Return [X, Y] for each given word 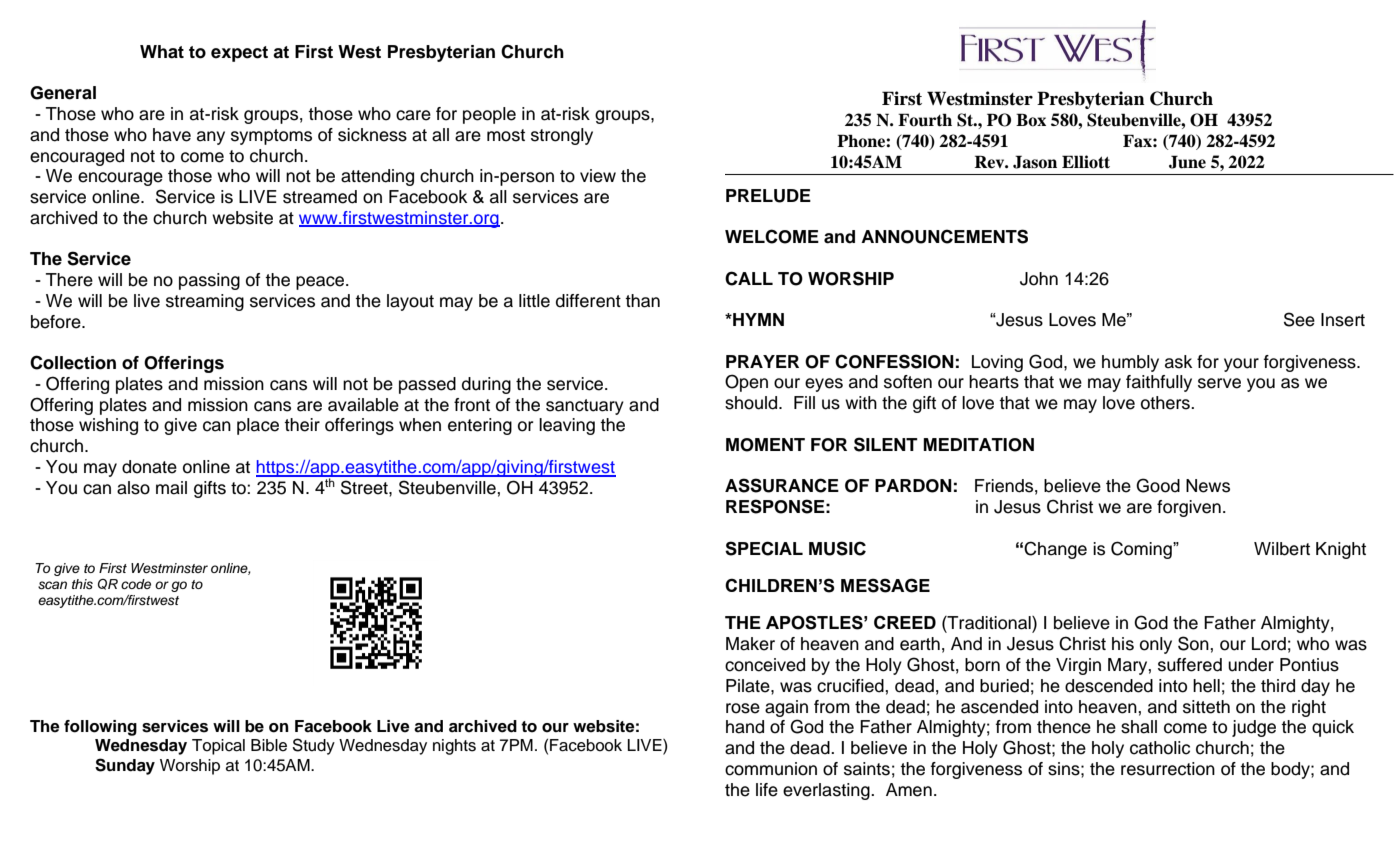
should [752, 403]
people [489, 115]
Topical [218, 747]
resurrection [1168, 769]
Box [1031, 120]
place [258, 426]
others [1166, 403]
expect [239, 54]
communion [771, 769]
